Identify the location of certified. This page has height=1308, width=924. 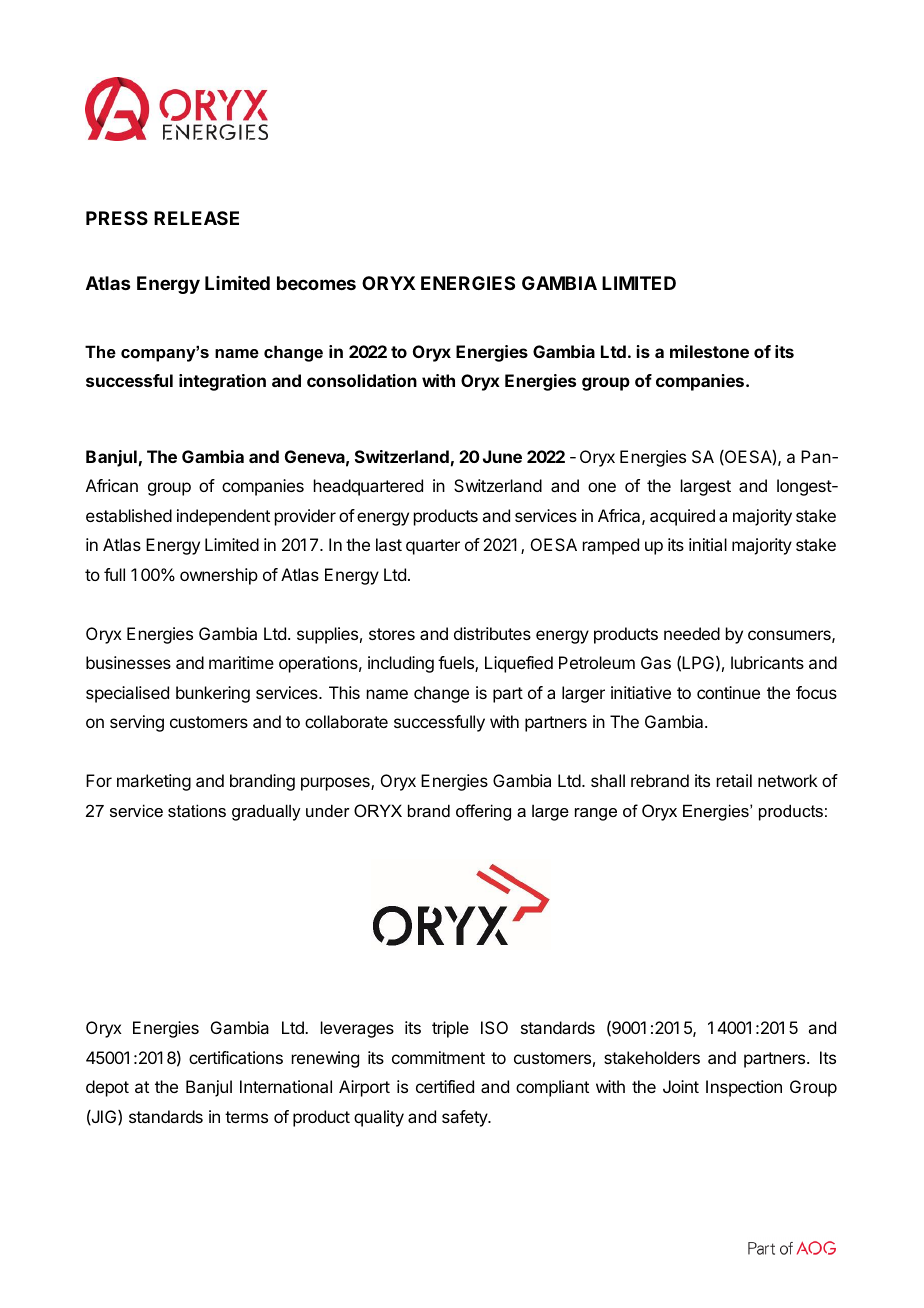
(445, 1086).
